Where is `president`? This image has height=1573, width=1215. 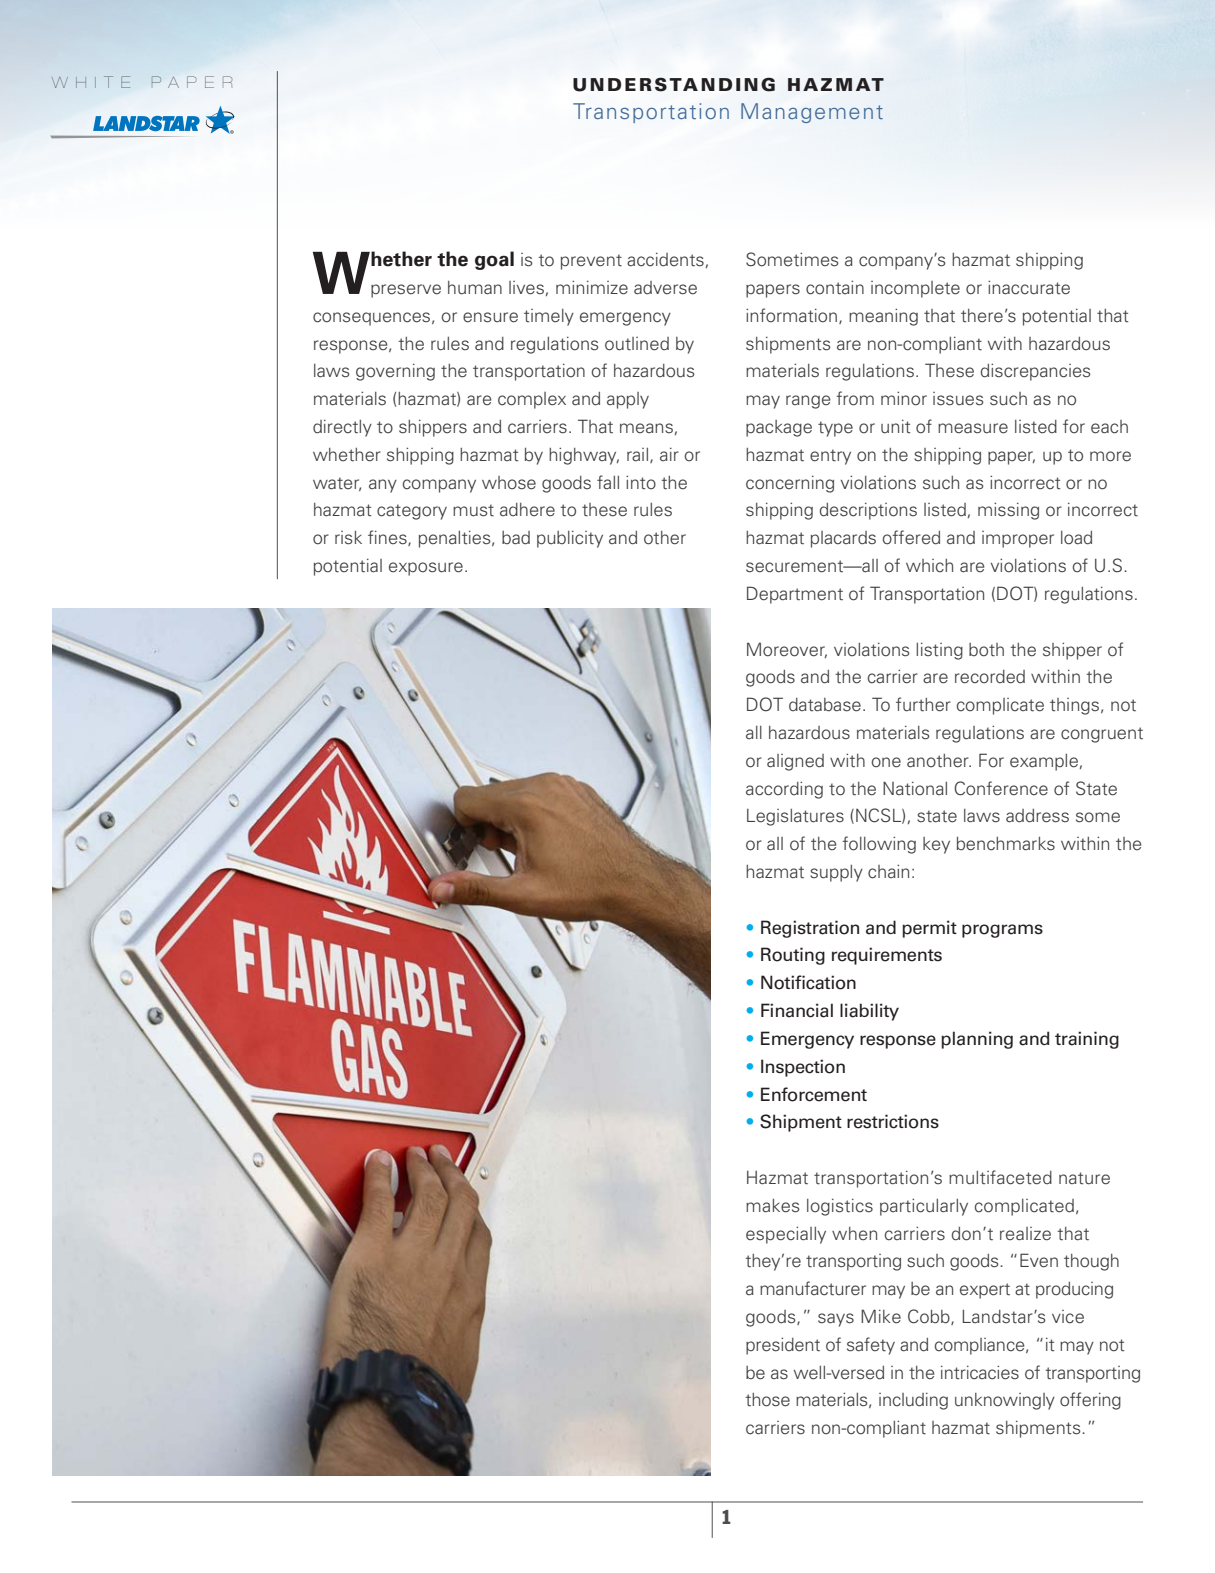 president is located at coordinates (783, 1346).
